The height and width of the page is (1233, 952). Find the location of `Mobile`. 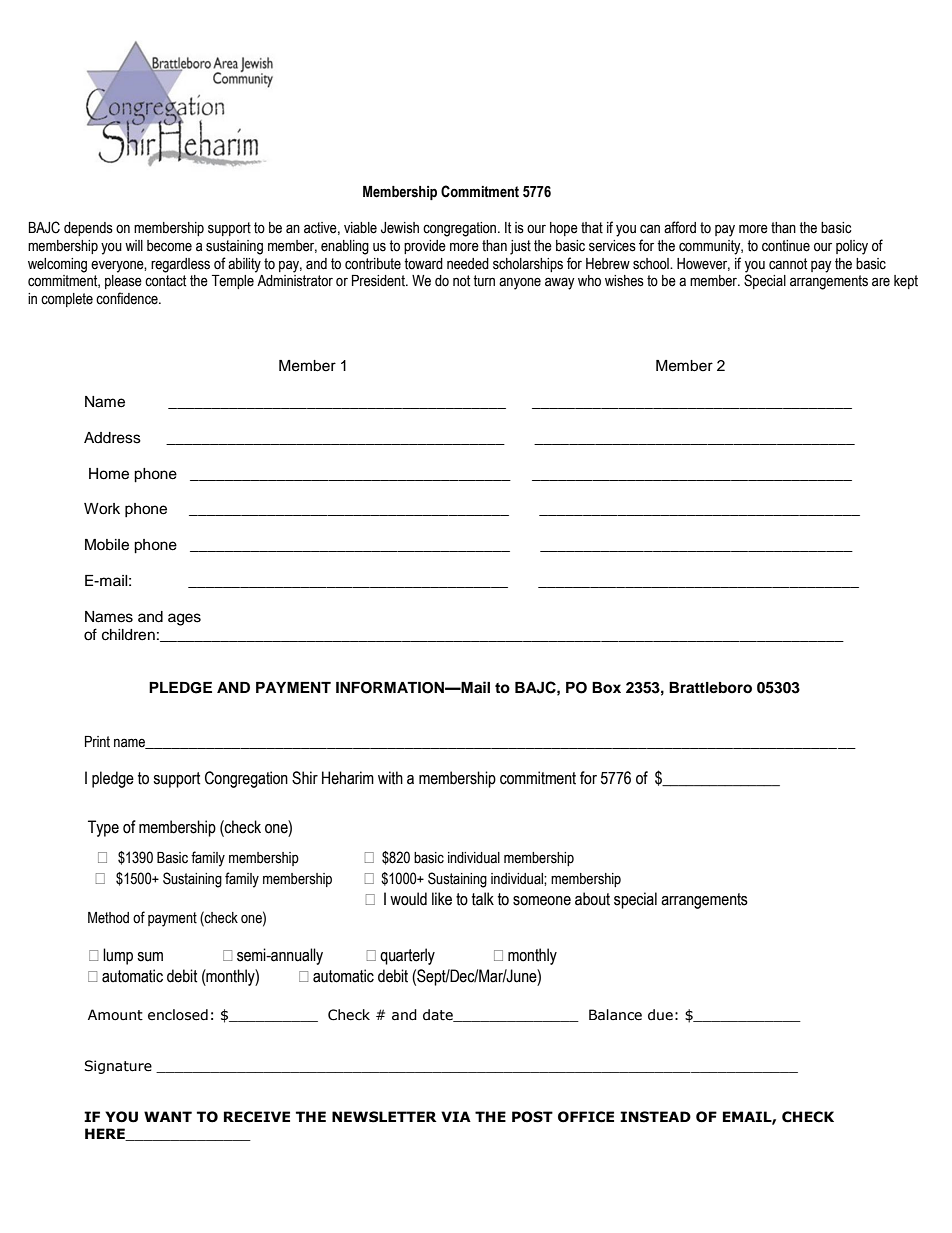

Mobile is located at coordinates (107, 545).
